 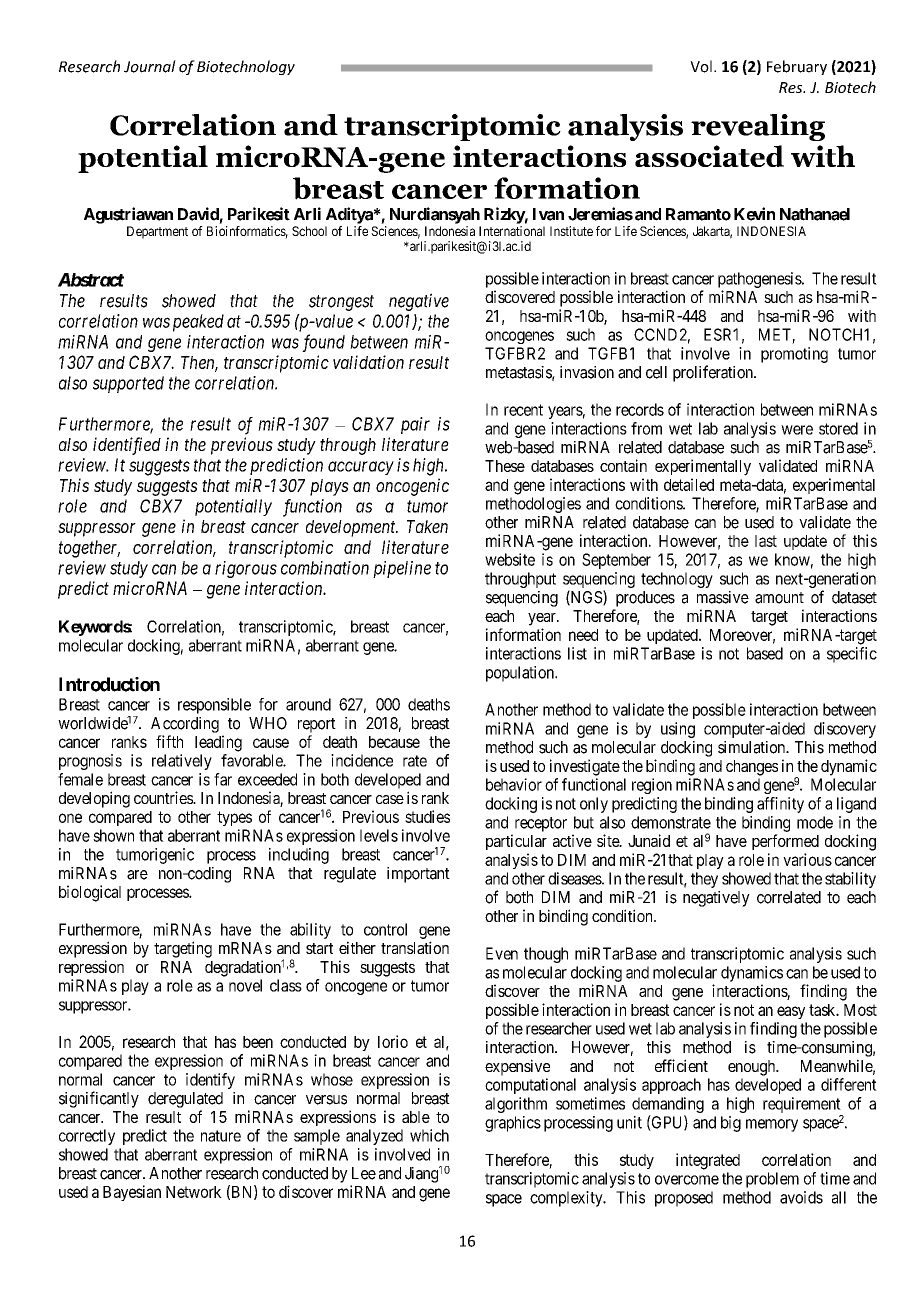 What do you see at coordinates (150, 66) in the image?
I see `Journal` at bounding box center [150, 66].
